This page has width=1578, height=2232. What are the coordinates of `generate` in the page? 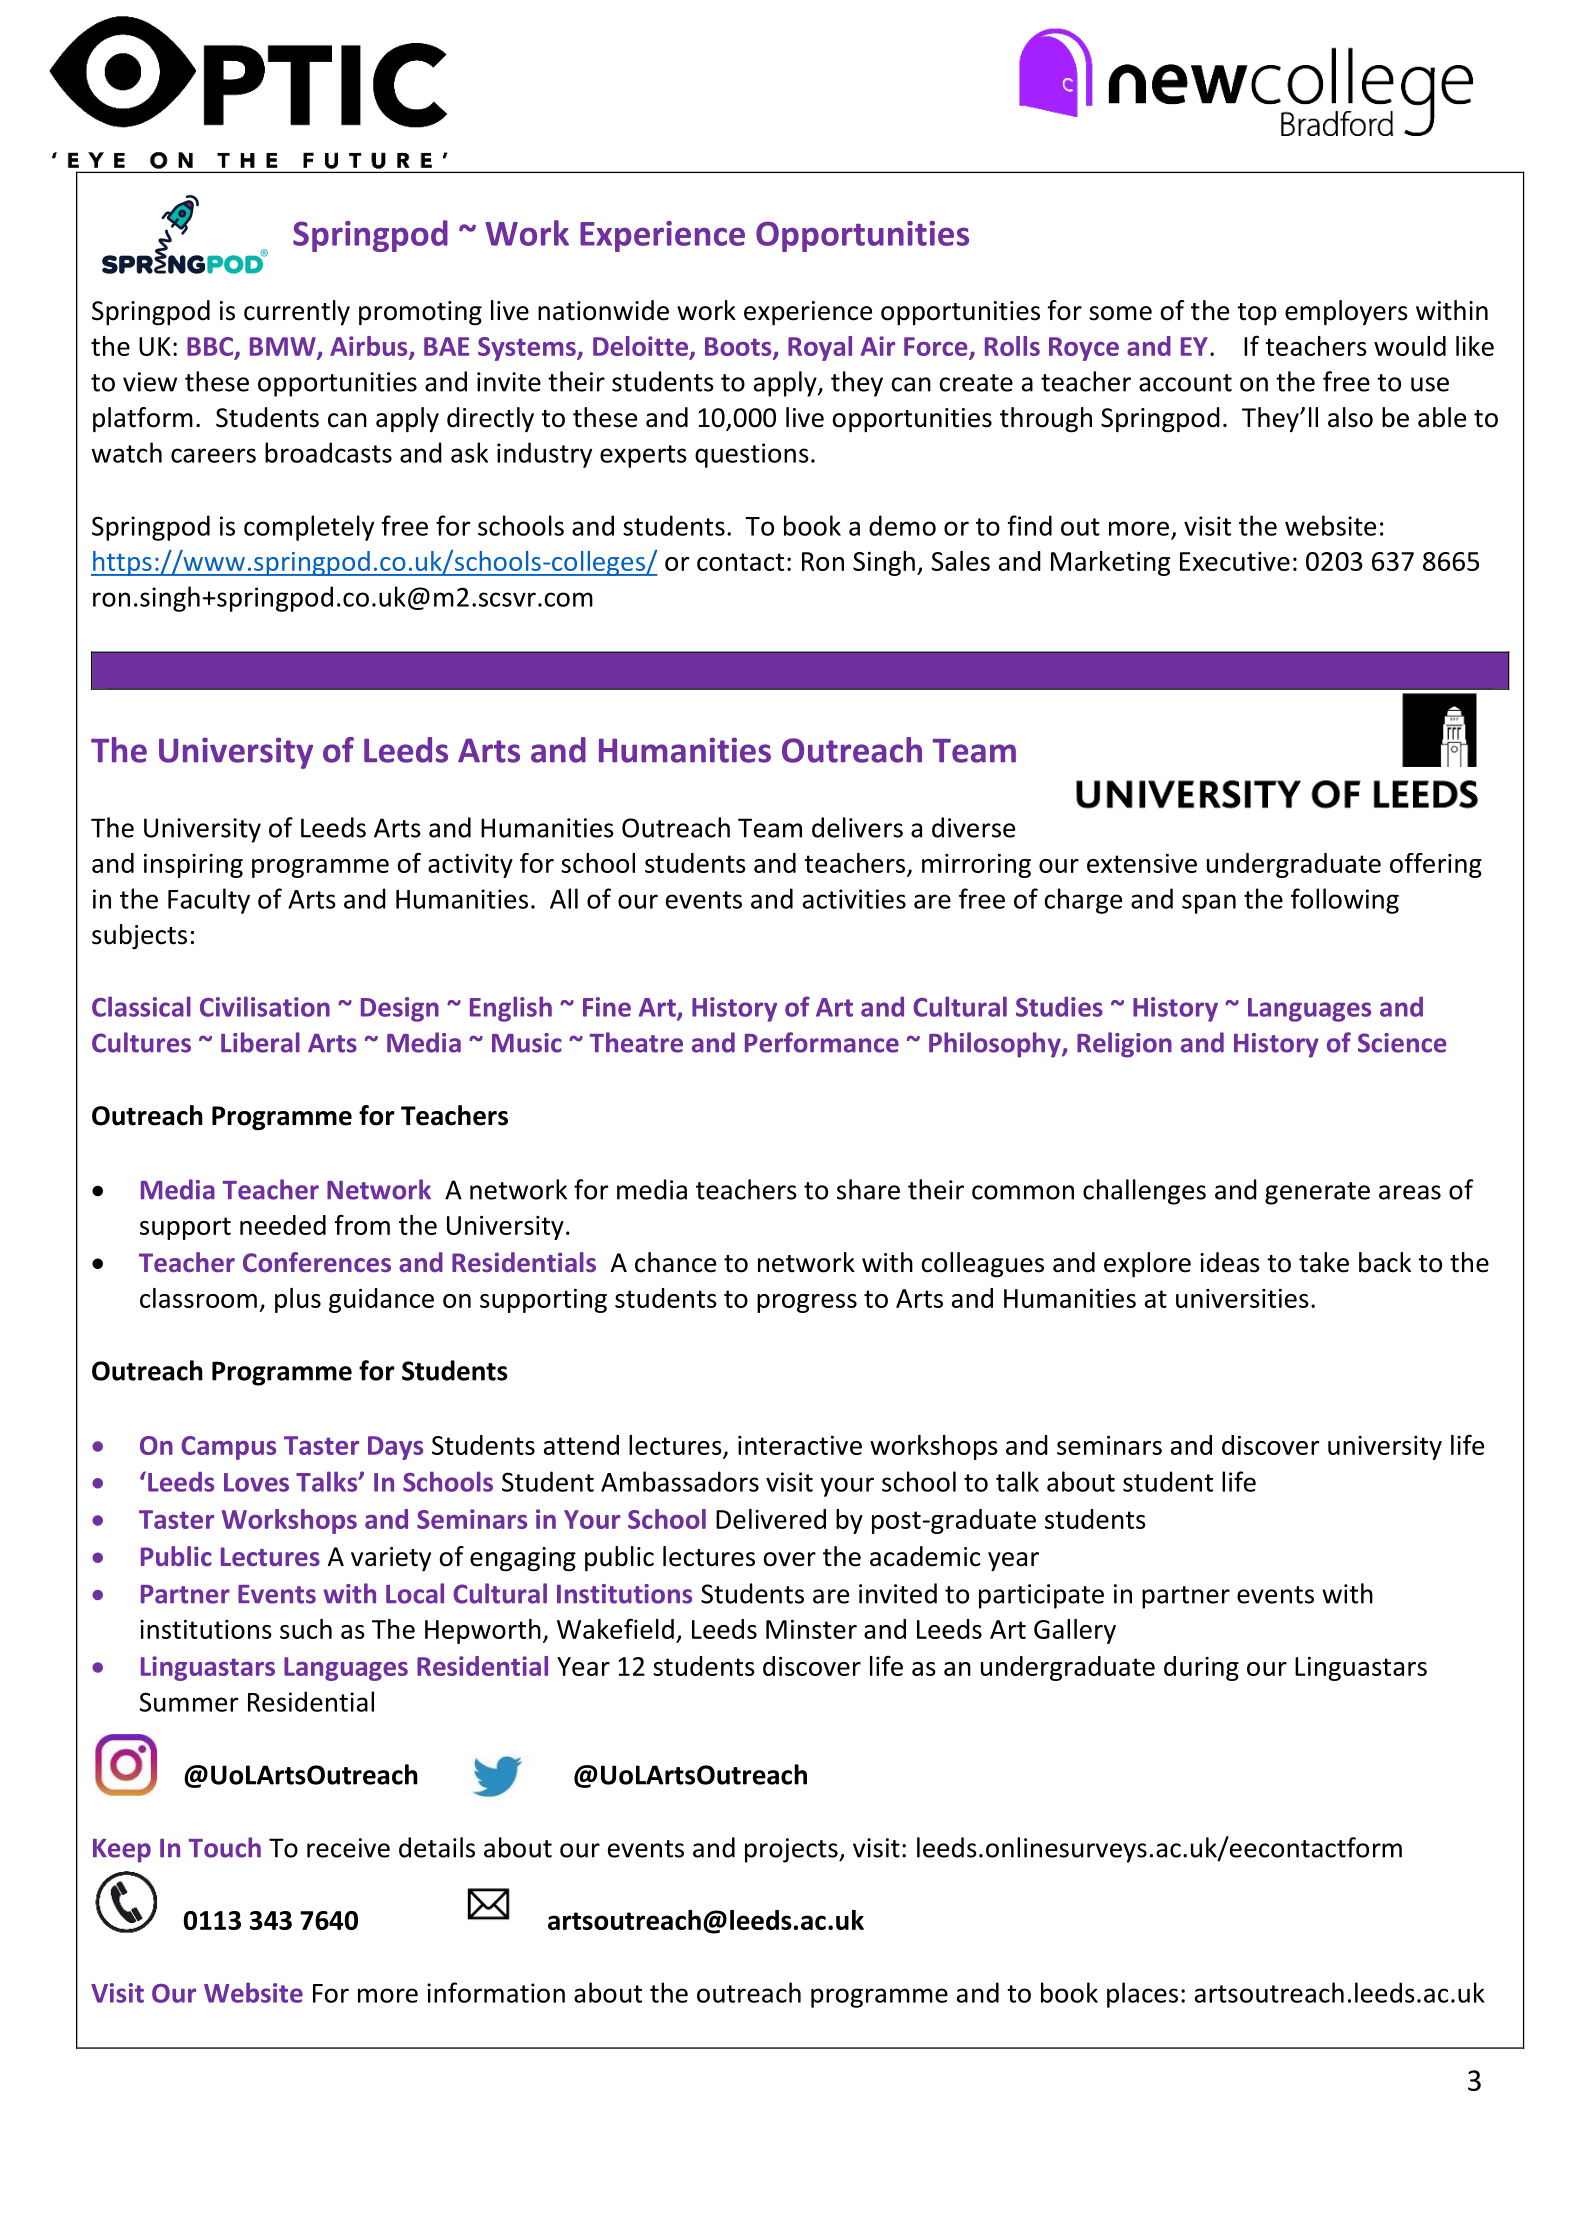 It's located at (1317, 1193).
